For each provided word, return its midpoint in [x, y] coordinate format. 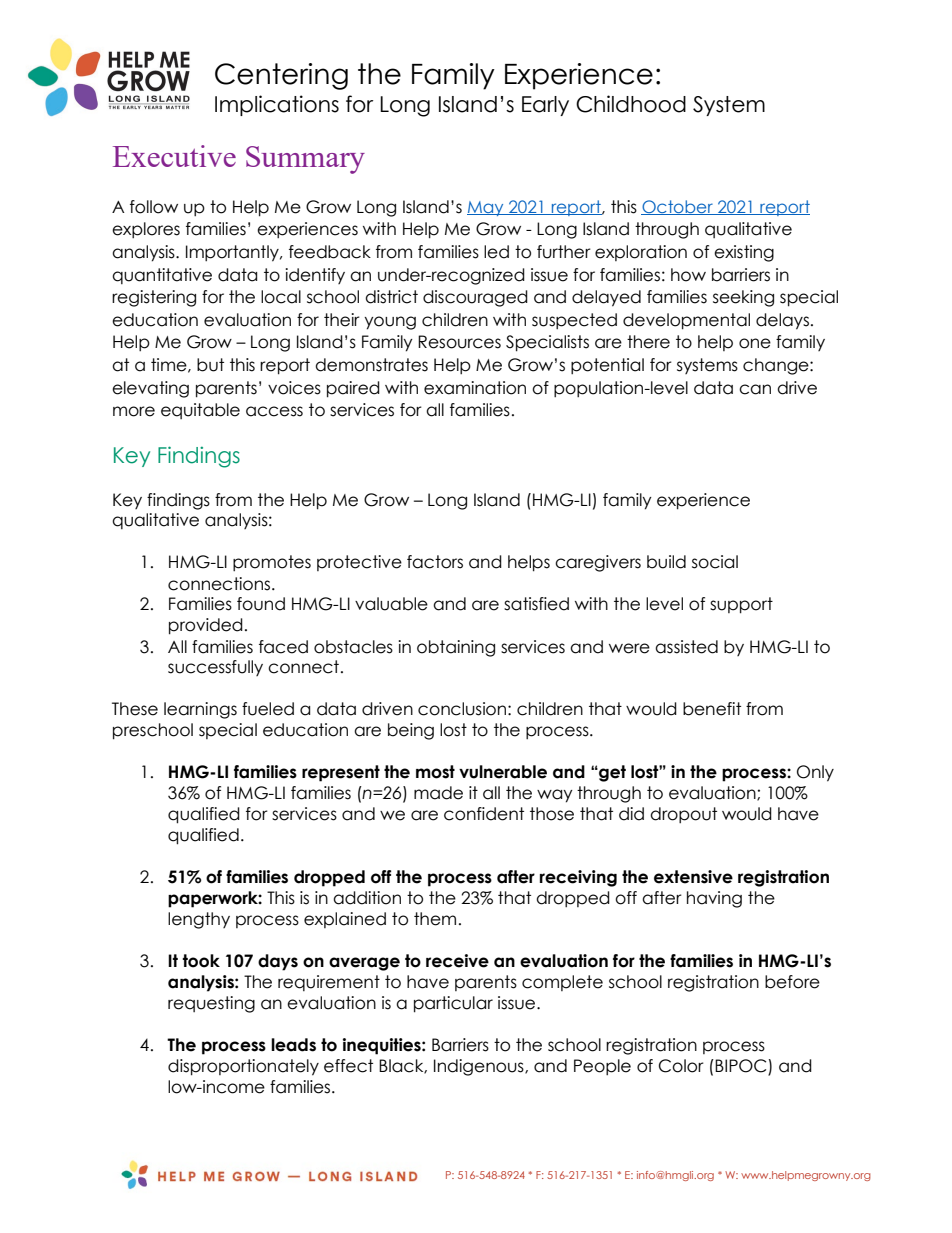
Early [545, 106]
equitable [200, 411]
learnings [200, 710]
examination [475, 388]
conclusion [462, 709]
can [755, 389]
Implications [277, 105]
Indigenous [480, 1067]
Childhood [631, 104]
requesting [211, 1004]
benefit [712, 709]
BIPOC [742, 1067]
